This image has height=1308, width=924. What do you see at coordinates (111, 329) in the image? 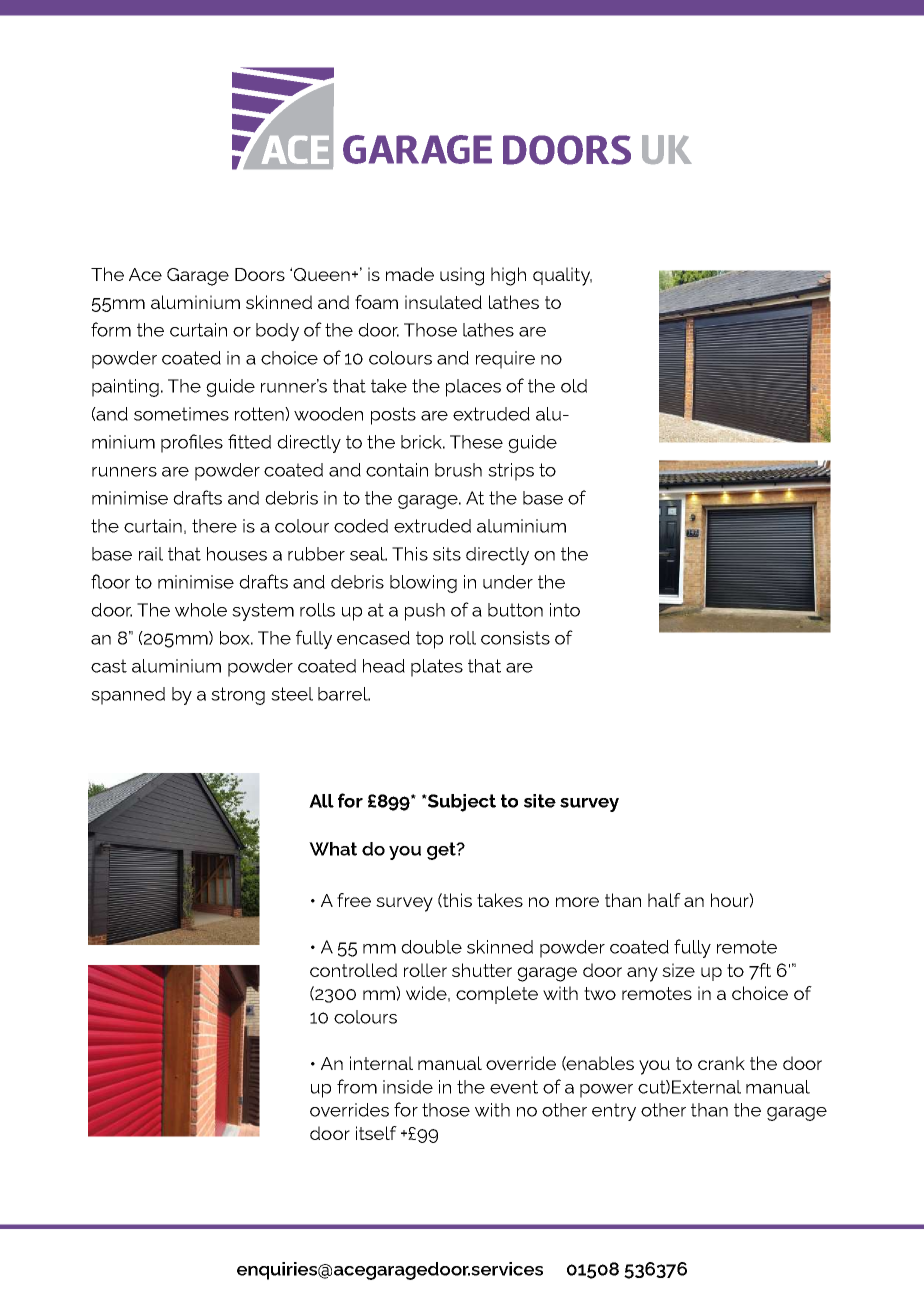
I see `form` at bounding box center [111, 329].
